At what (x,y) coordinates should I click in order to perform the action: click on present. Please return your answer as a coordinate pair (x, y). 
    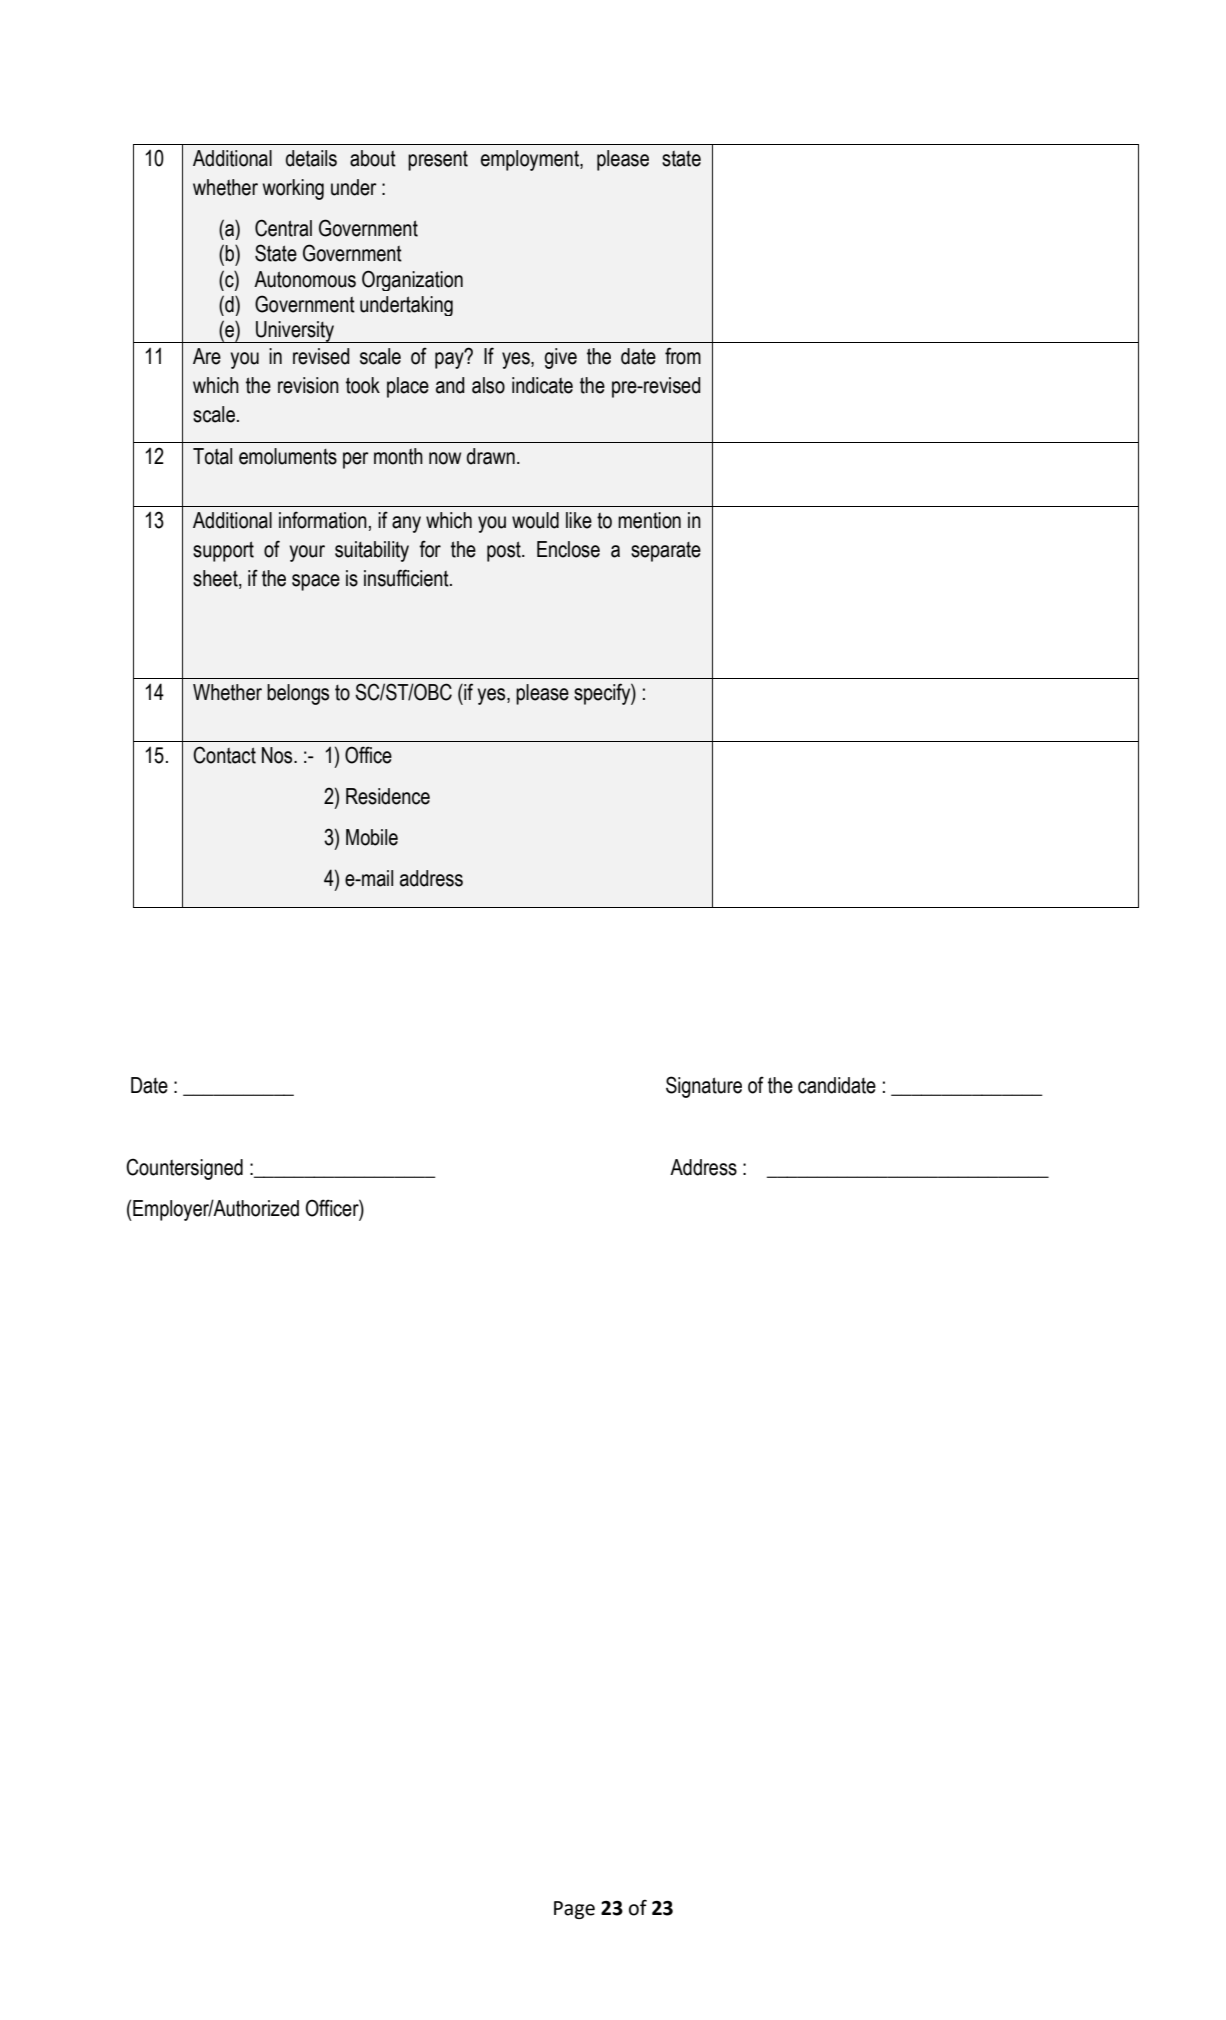
    Looking at the image, I should click on (438, 160).
